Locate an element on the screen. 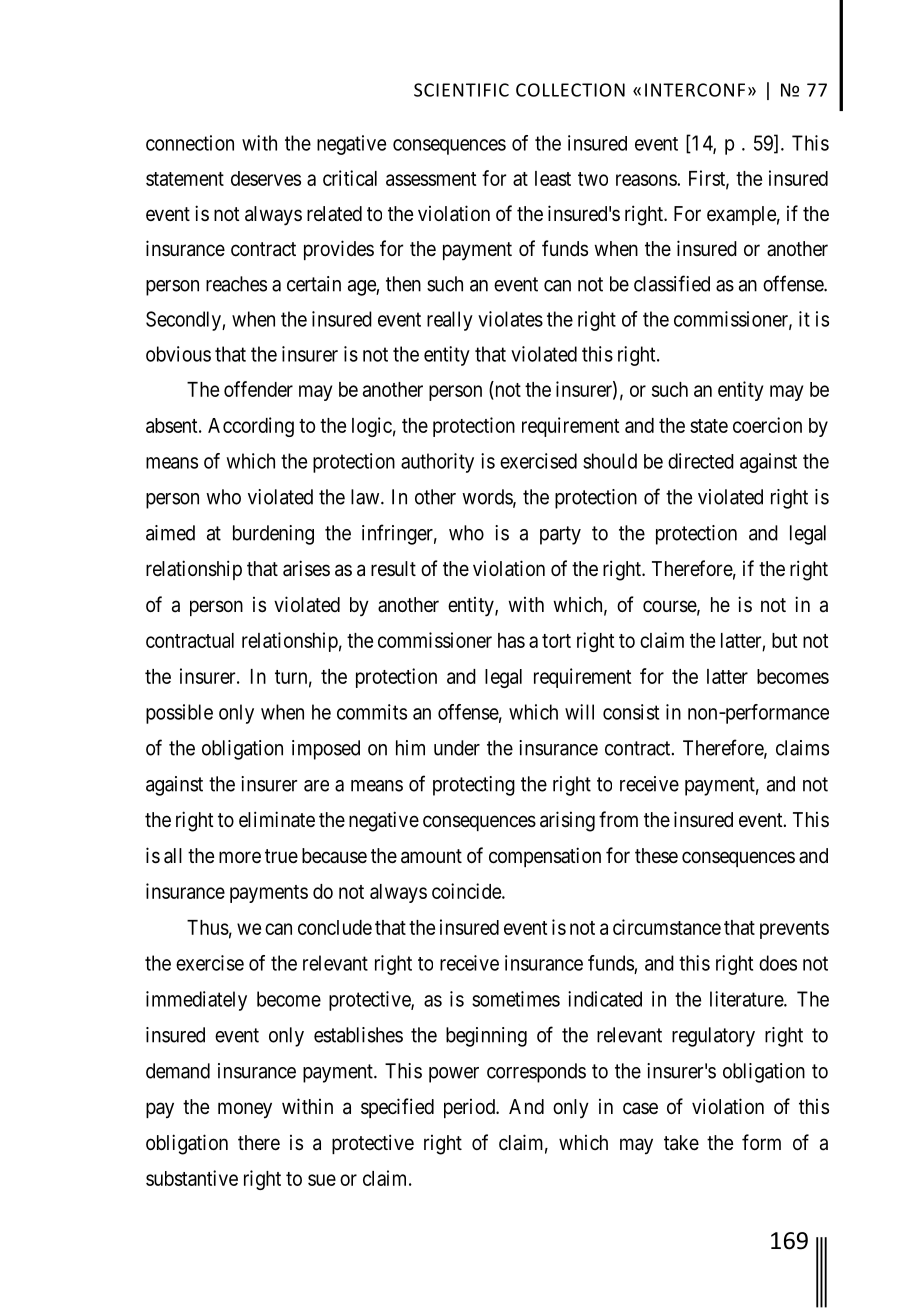 The image size is (924, 1308). connection is located at coordinates (190, 143).
